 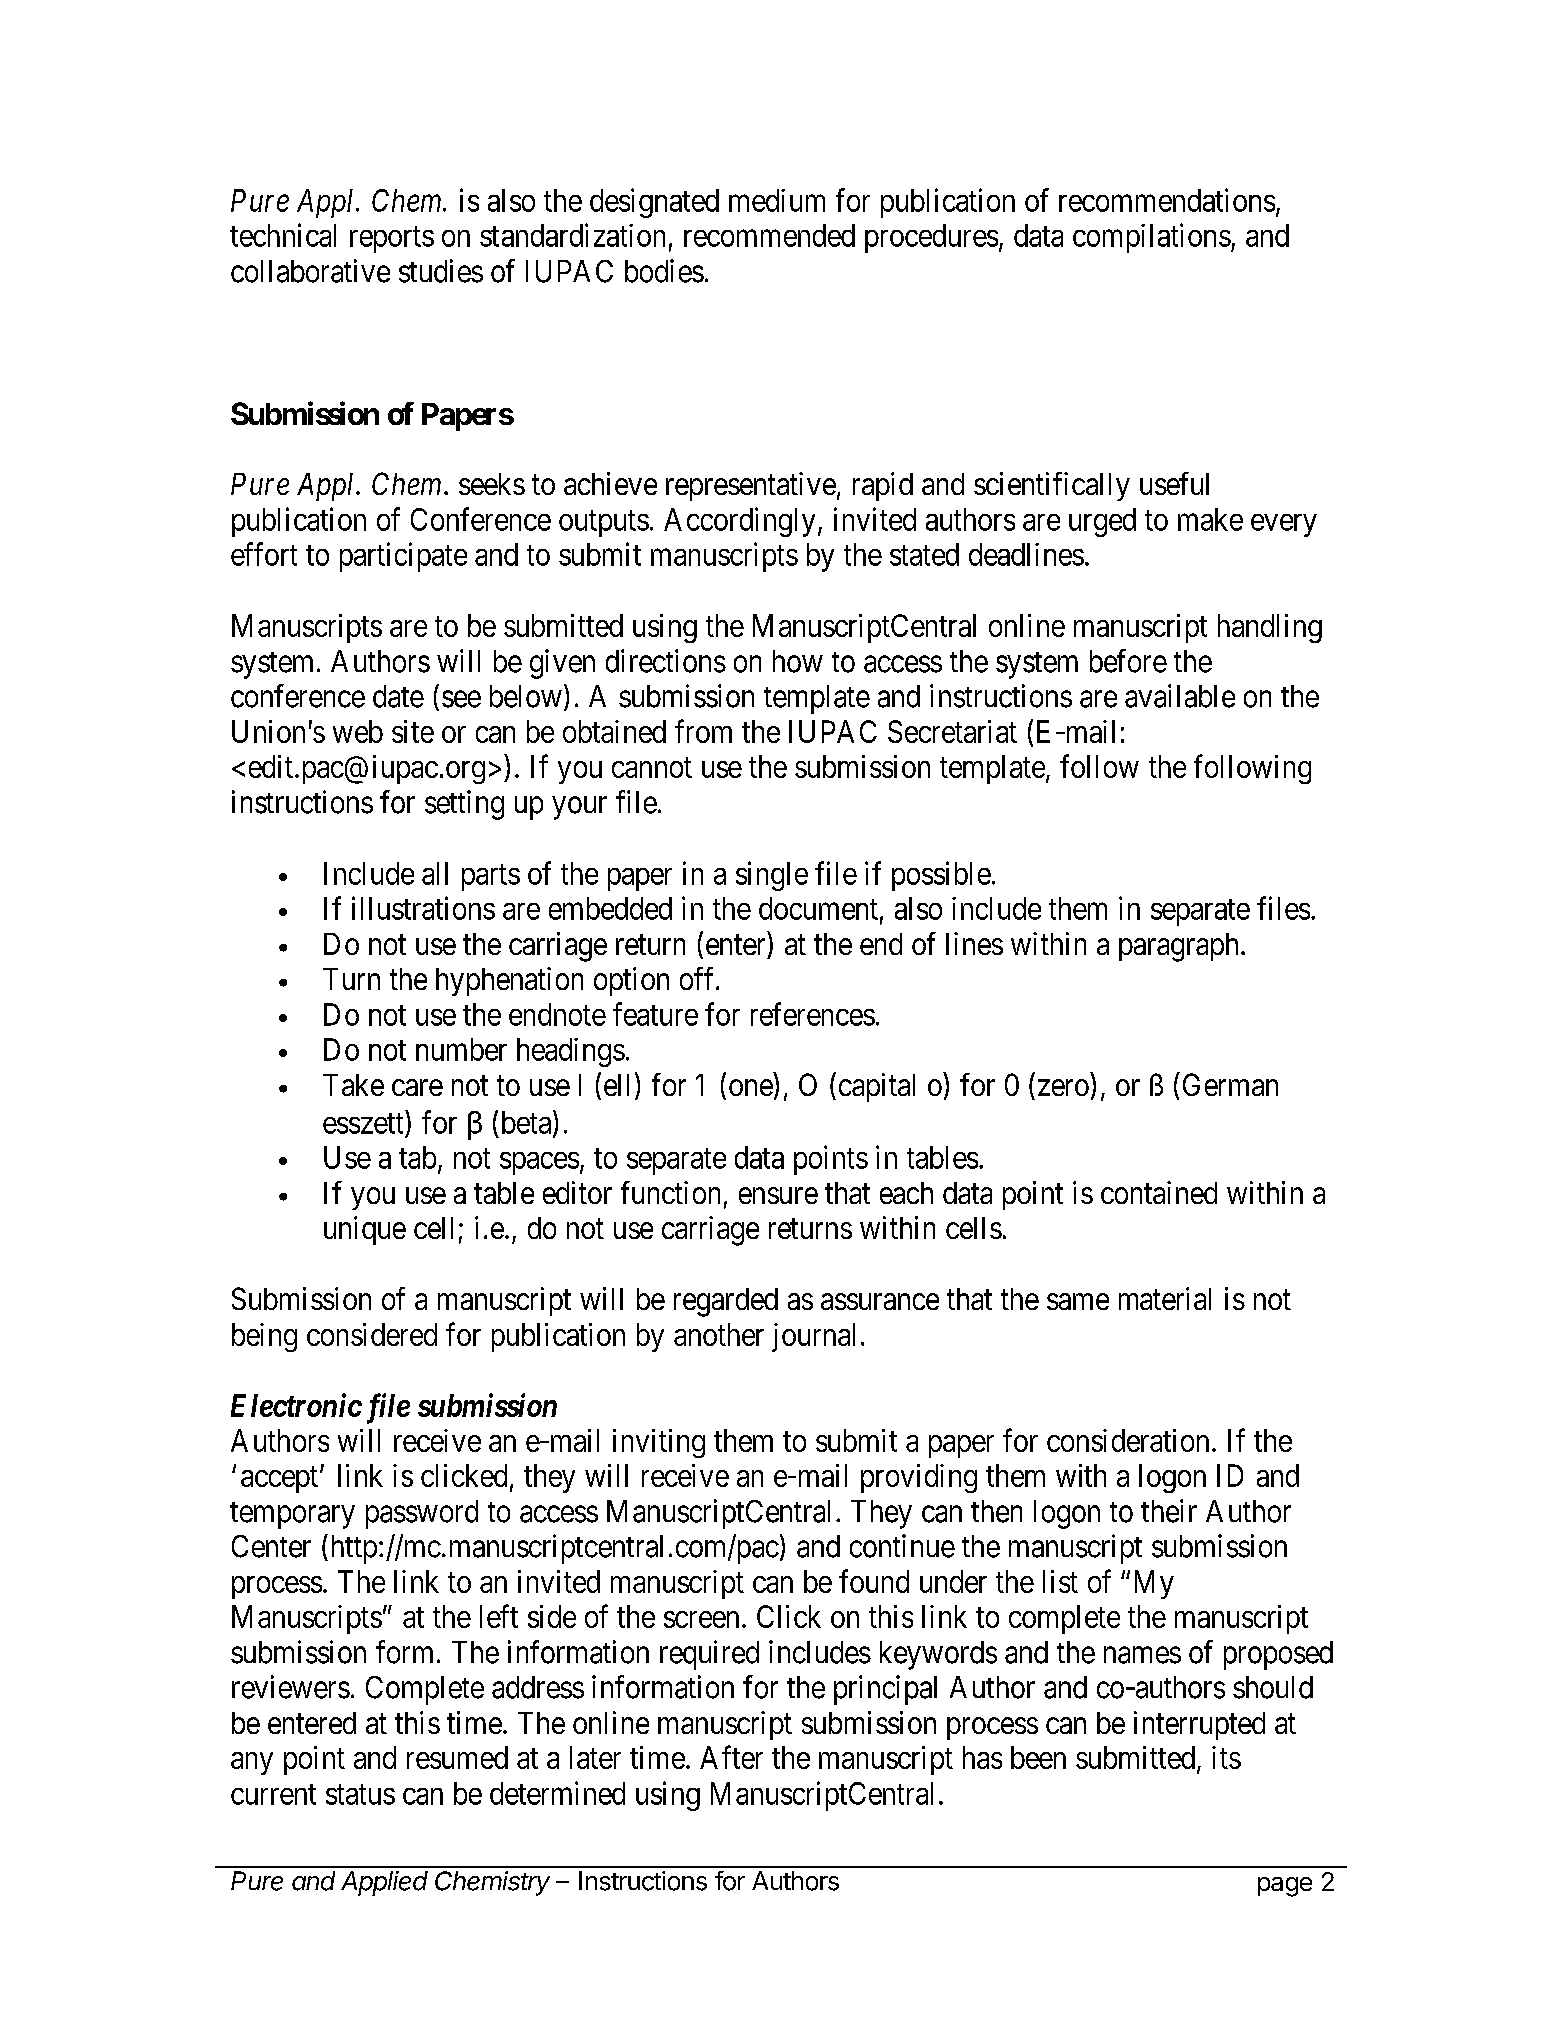 What do you see at coordinates (310, 271) in the document?
I see `collaborative` at bounding box center [310, 271].
